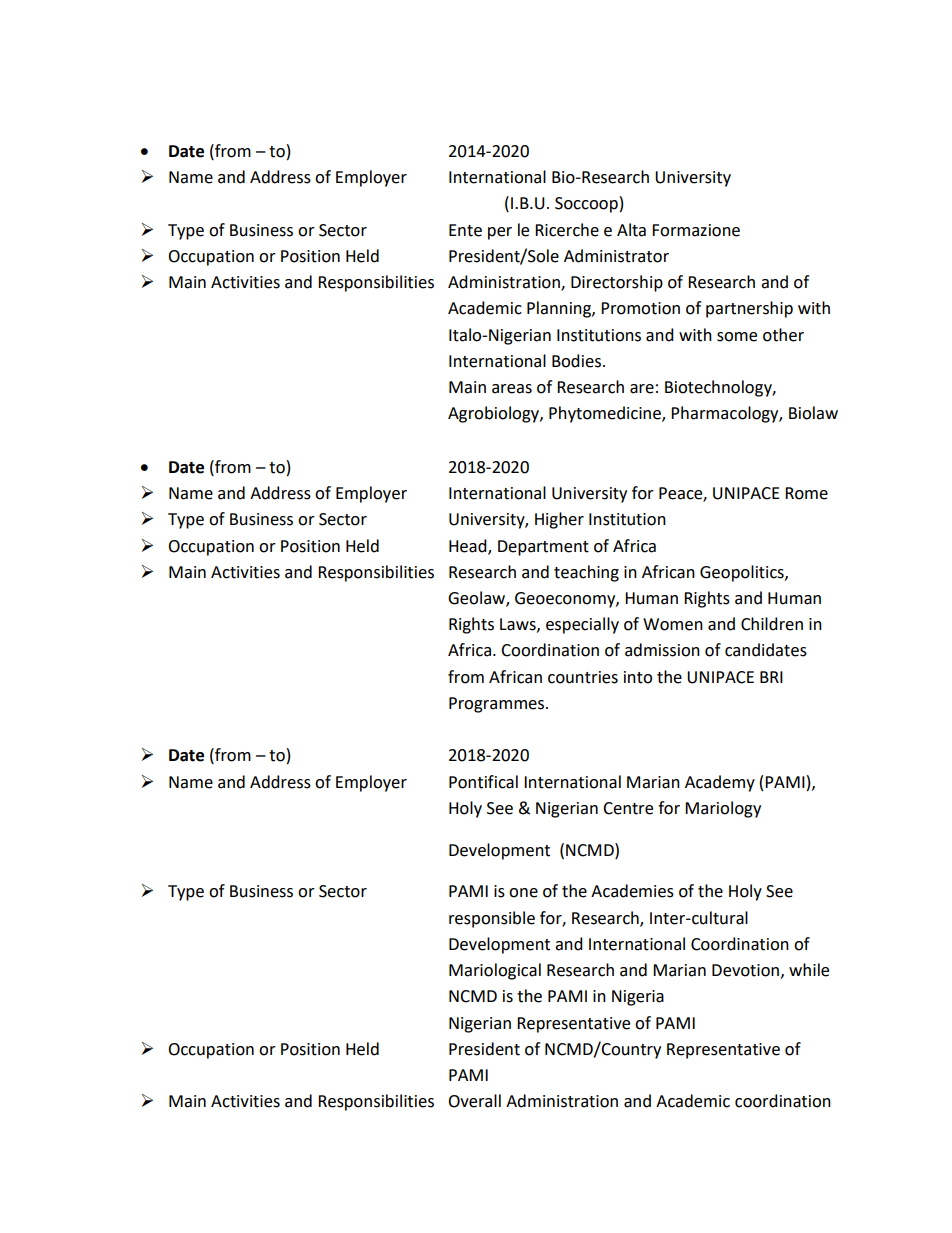  What do you see at coordinates (543, 548) in the document?
I see `Department` at bounding box center [543, 548].
